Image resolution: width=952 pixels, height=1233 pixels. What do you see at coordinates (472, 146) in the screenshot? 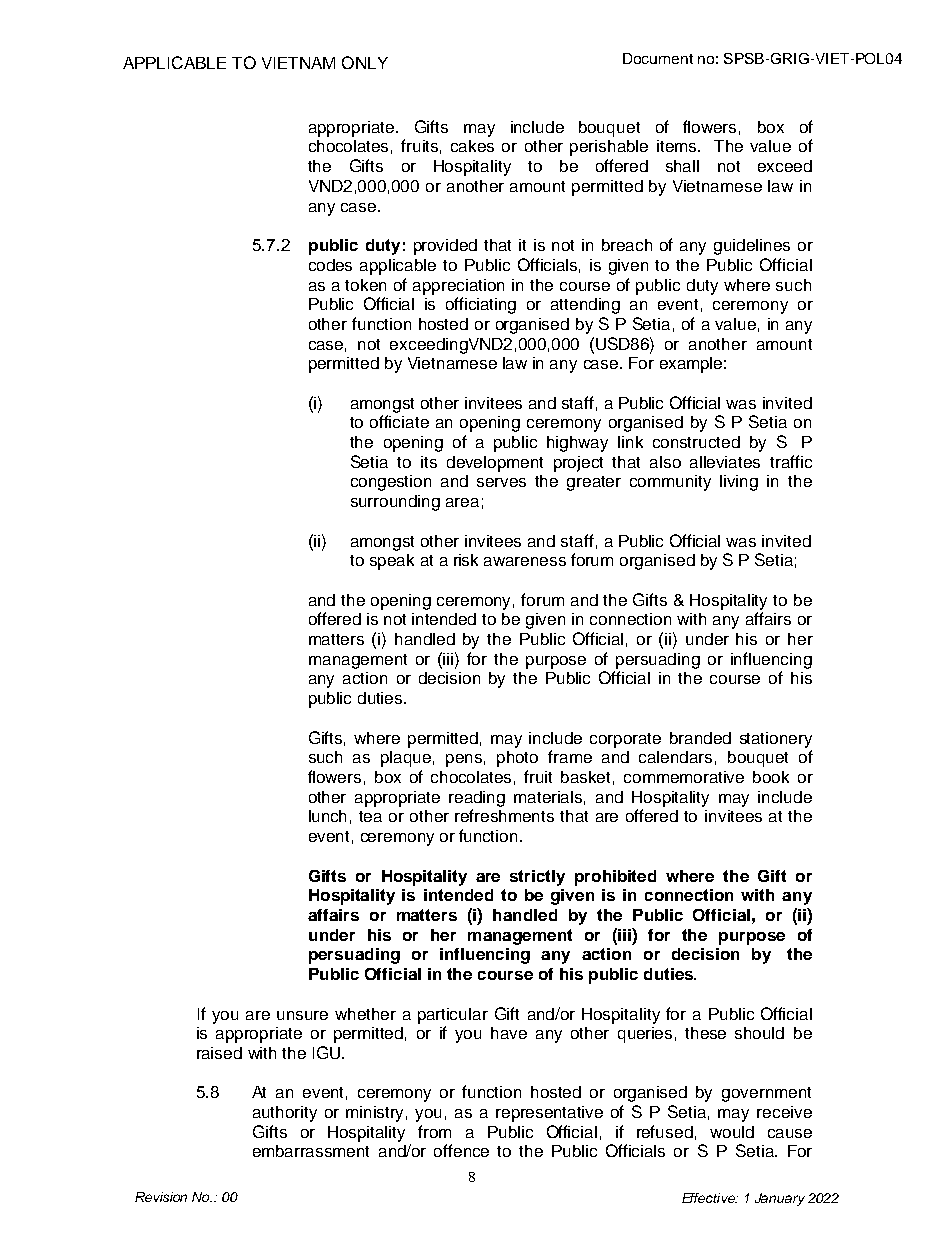
I see `cakes` at bounding box center [472, 146].
